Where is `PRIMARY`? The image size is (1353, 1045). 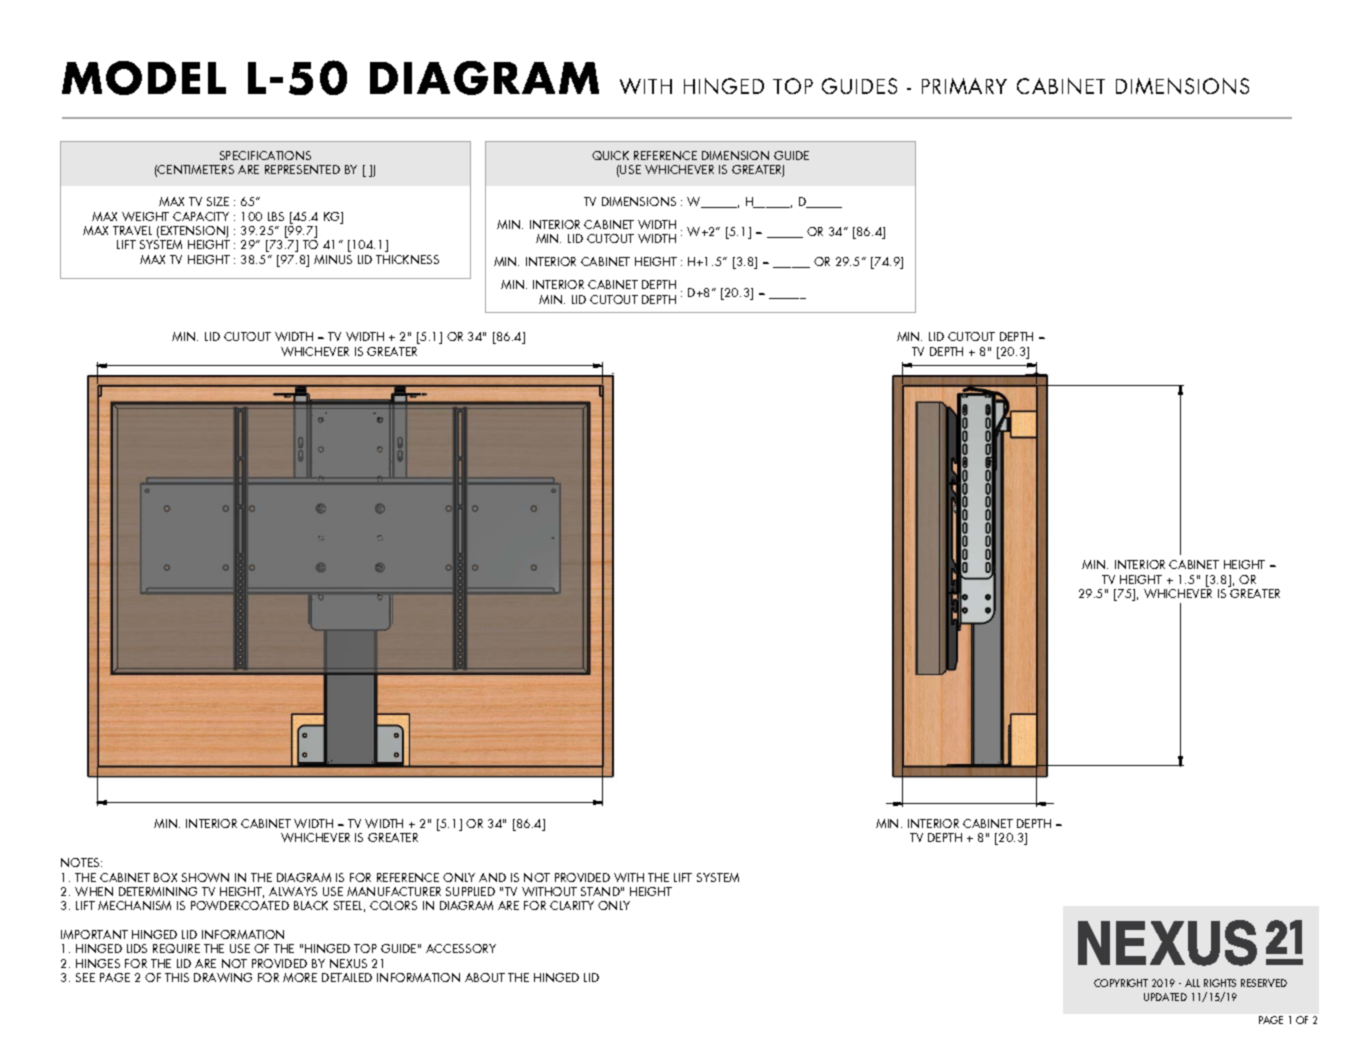
PRIMARY is located at coordinates (964, 86).
